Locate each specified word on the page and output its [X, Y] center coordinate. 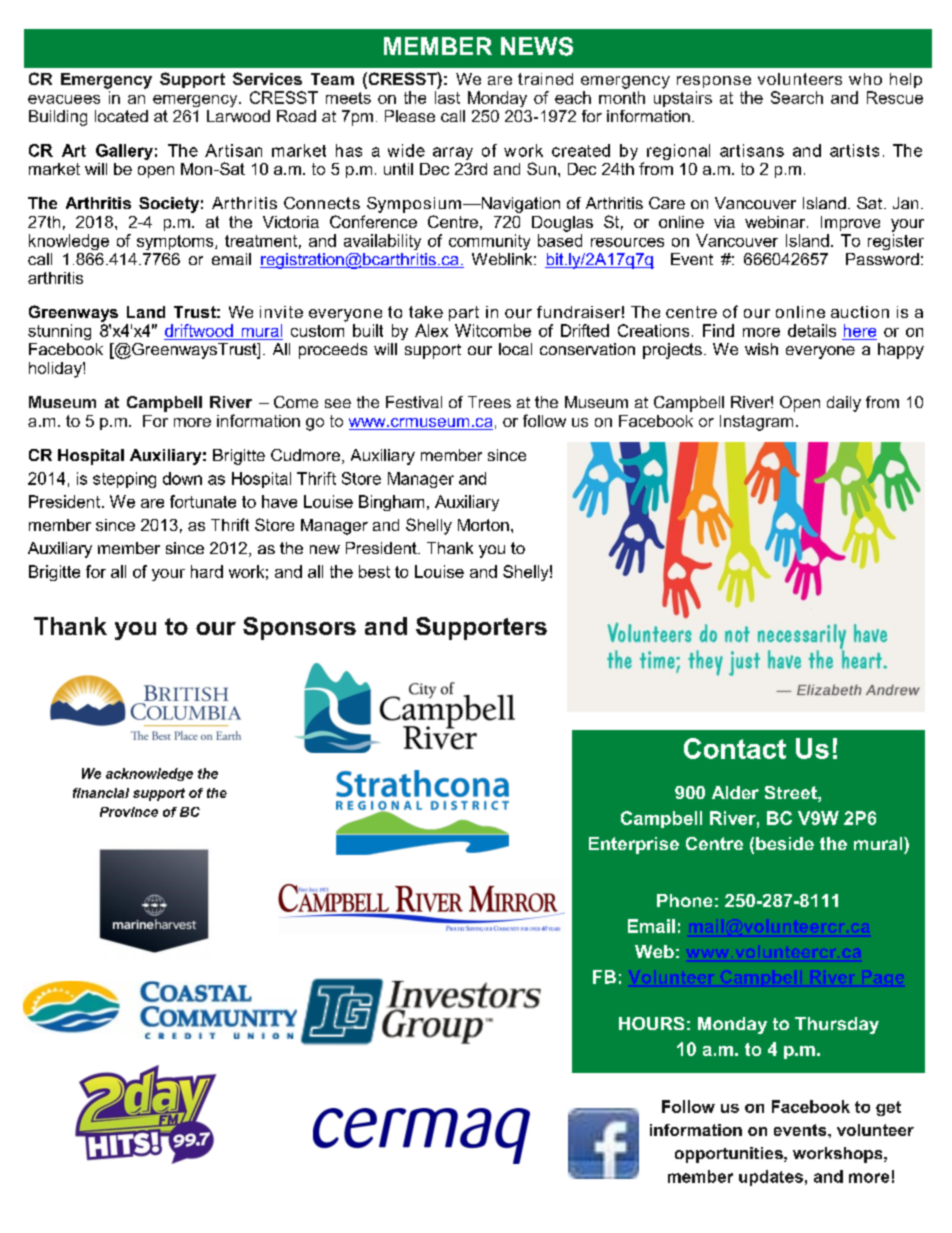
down [182, 478]
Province [129, 812]
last [447, 97]
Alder [735, 792]
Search [797, 97]
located [121, 116]
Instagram [756, 423]
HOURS [651, 1023]
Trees [489, 402]
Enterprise [634, 845]
